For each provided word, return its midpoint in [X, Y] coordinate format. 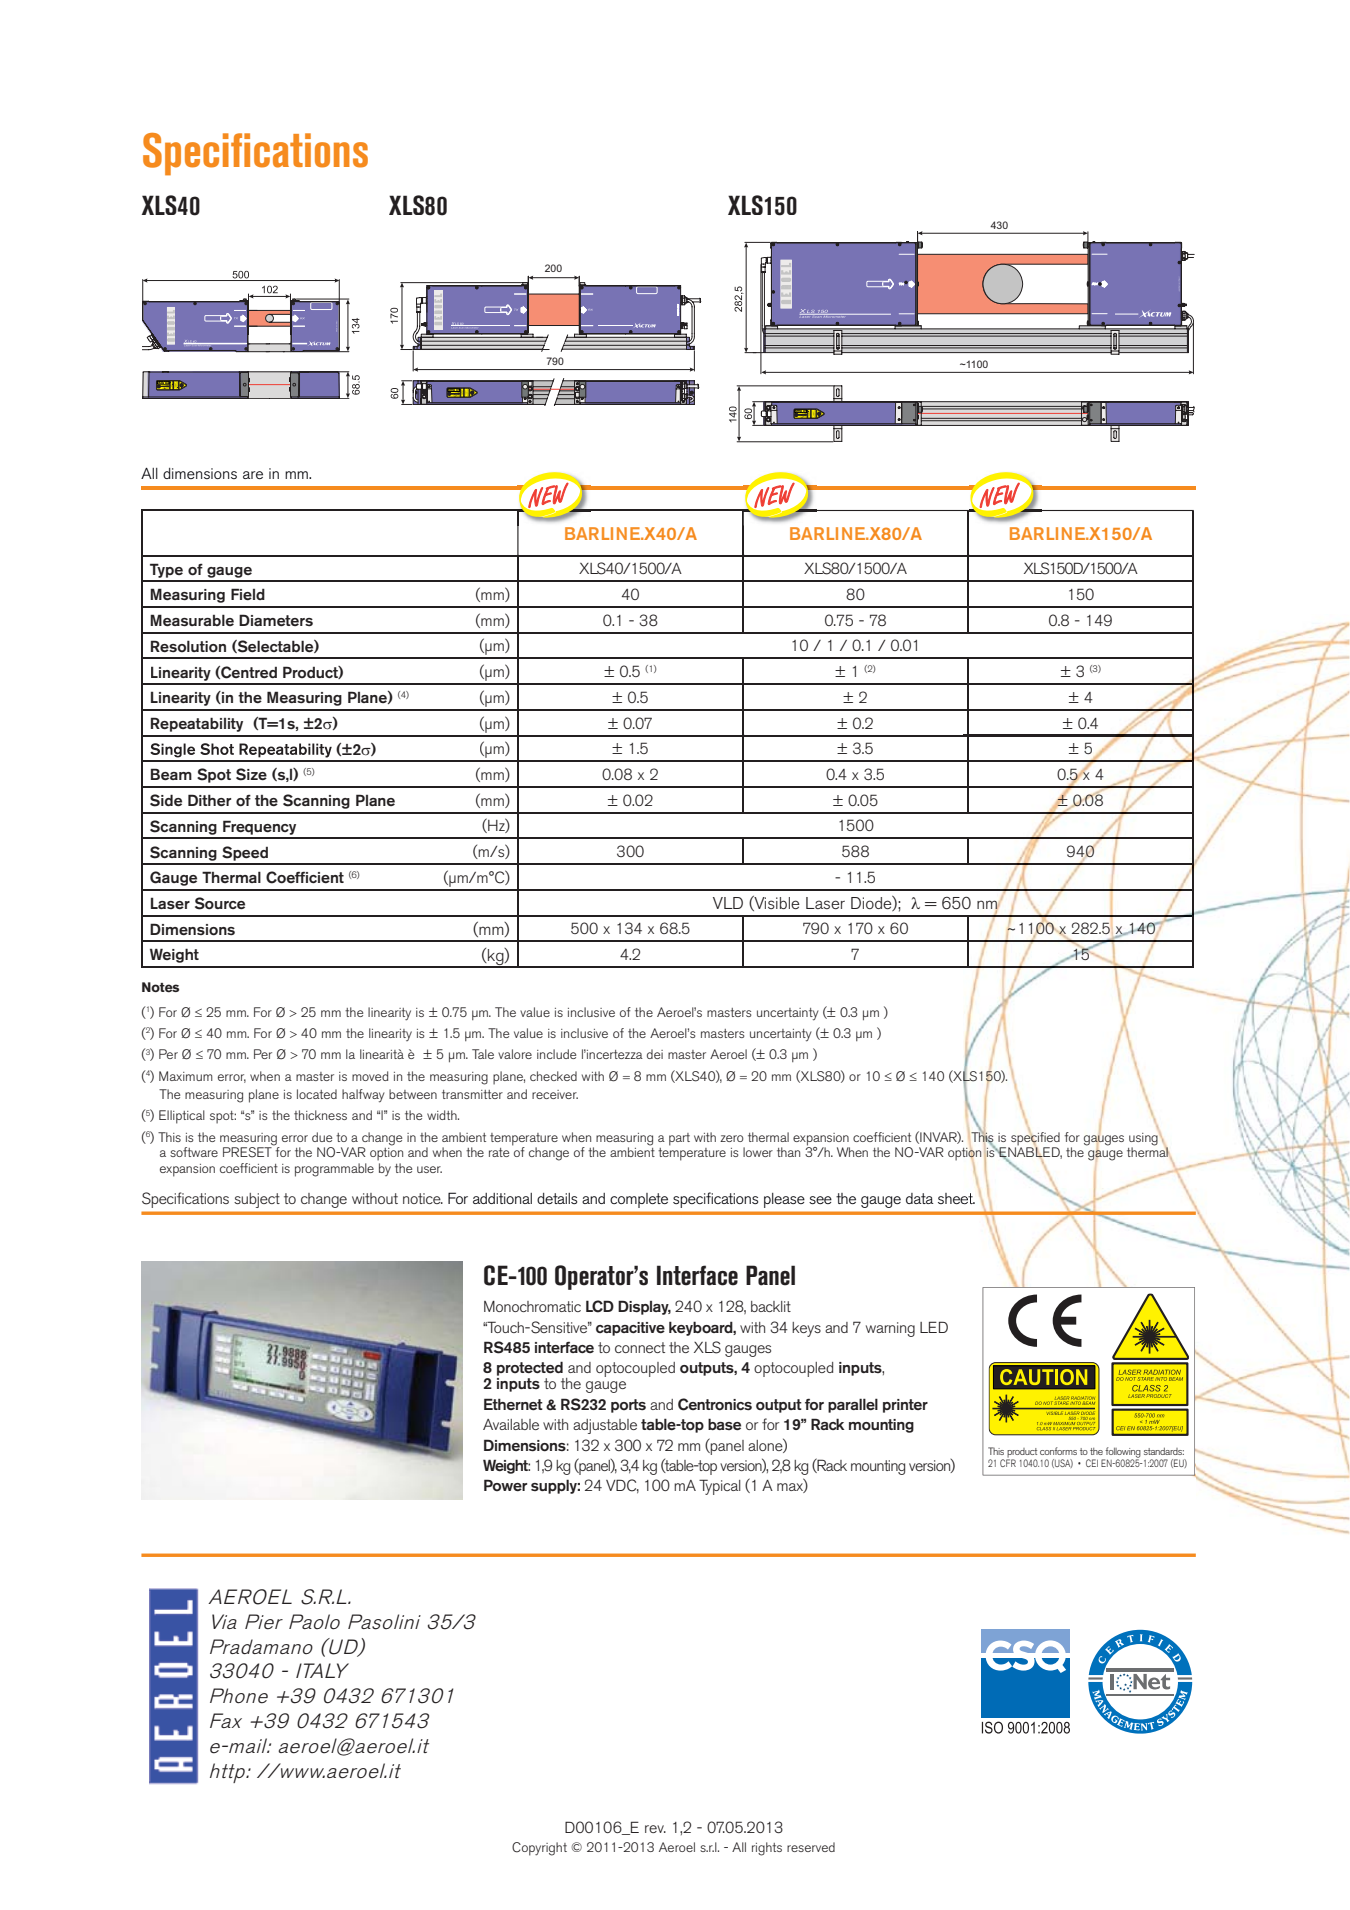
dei [655, 1054]
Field [248, 594]
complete [639, 1200]
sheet [956, 1198]
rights [767, 1849]
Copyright [539, 1849]
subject [257, 1200]
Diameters [276, 620]
